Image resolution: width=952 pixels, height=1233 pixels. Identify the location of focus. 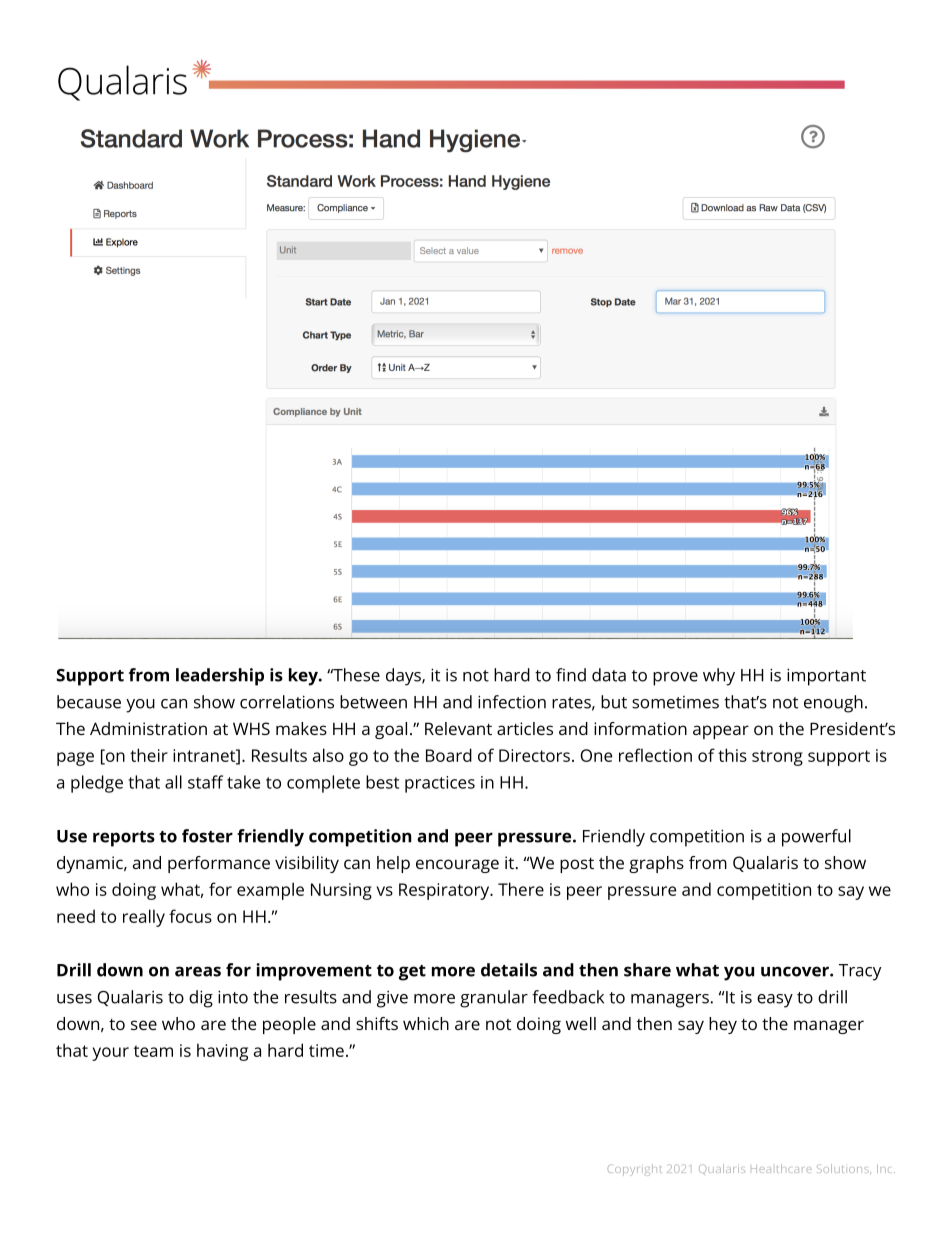
(190, 916).
